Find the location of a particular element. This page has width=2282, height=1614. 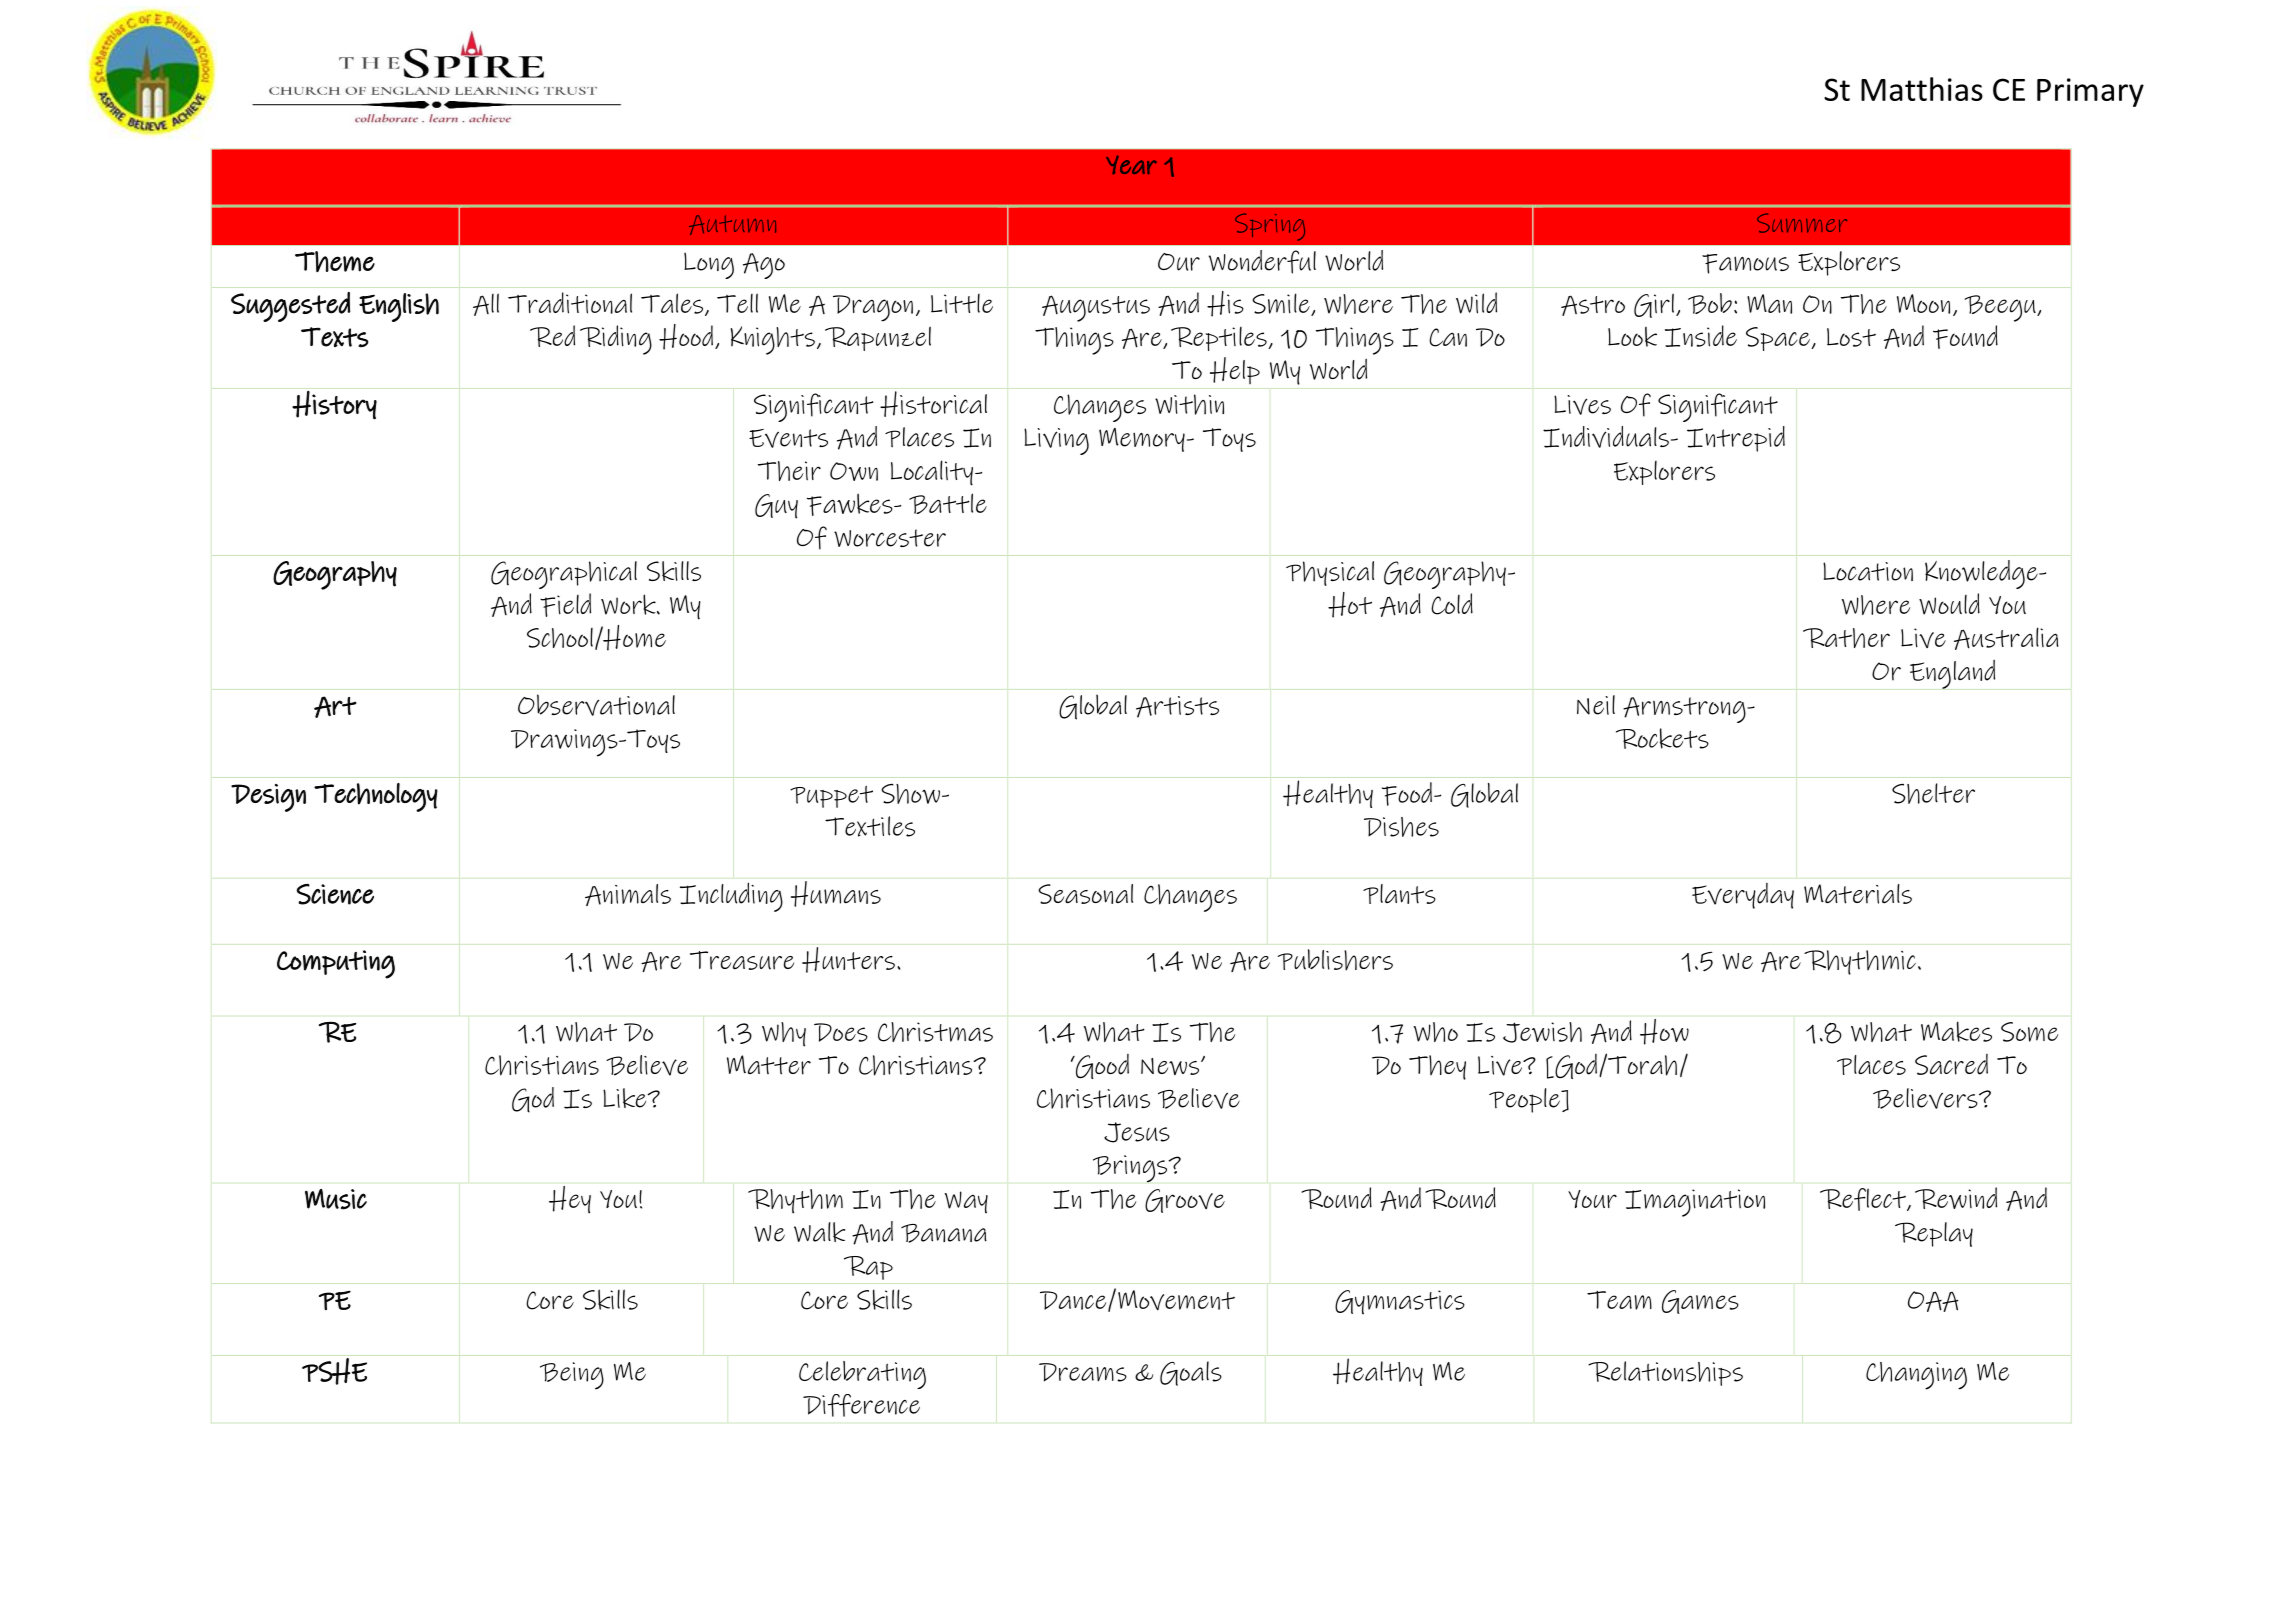

Observational is located at coordinates (596, 705).
